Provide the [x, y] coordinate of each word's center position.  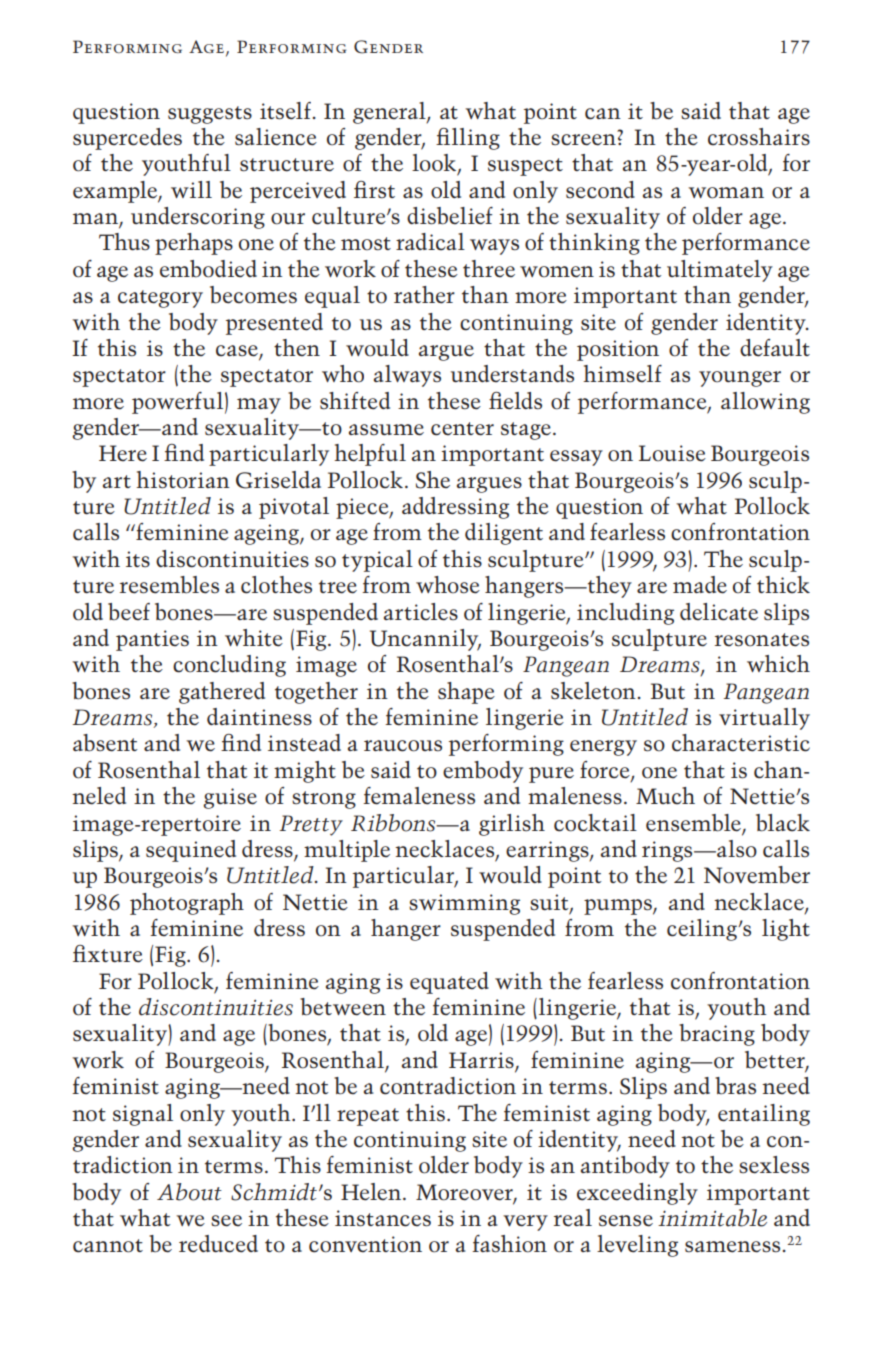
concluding [229, 666]
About [189, 1192]
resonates [762, 640]
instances [383, 1218]
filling [468, 139]
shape [466, 693]
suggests [210, 115]
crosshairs [759, 137]
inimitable [712, 1218]
